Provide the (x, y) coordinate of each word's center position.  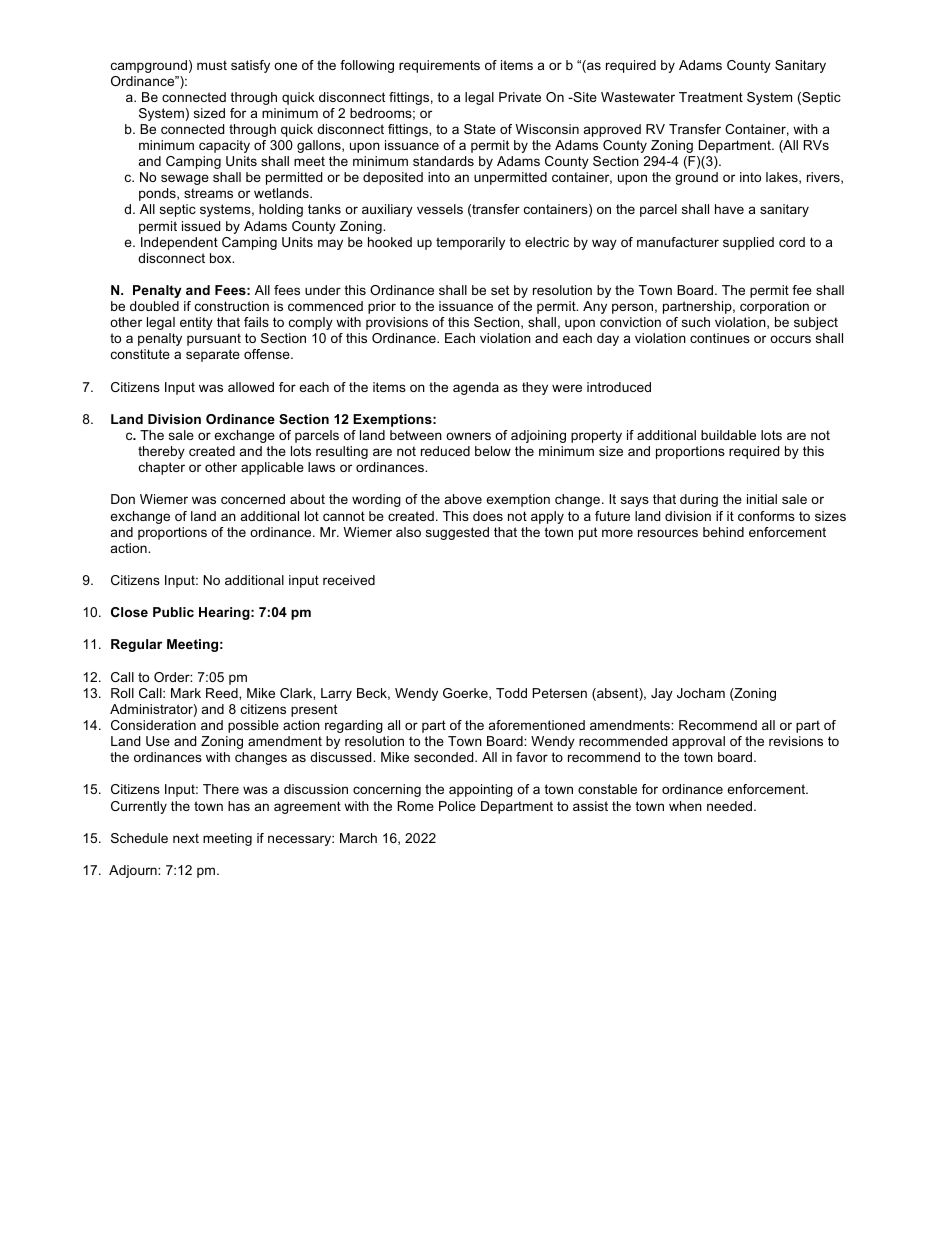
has (239, 806)
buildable (728, 435)
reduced (445, 451)
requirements (439, 66)
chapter (162, 468)
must (212, 65)
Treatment (711, 97)
